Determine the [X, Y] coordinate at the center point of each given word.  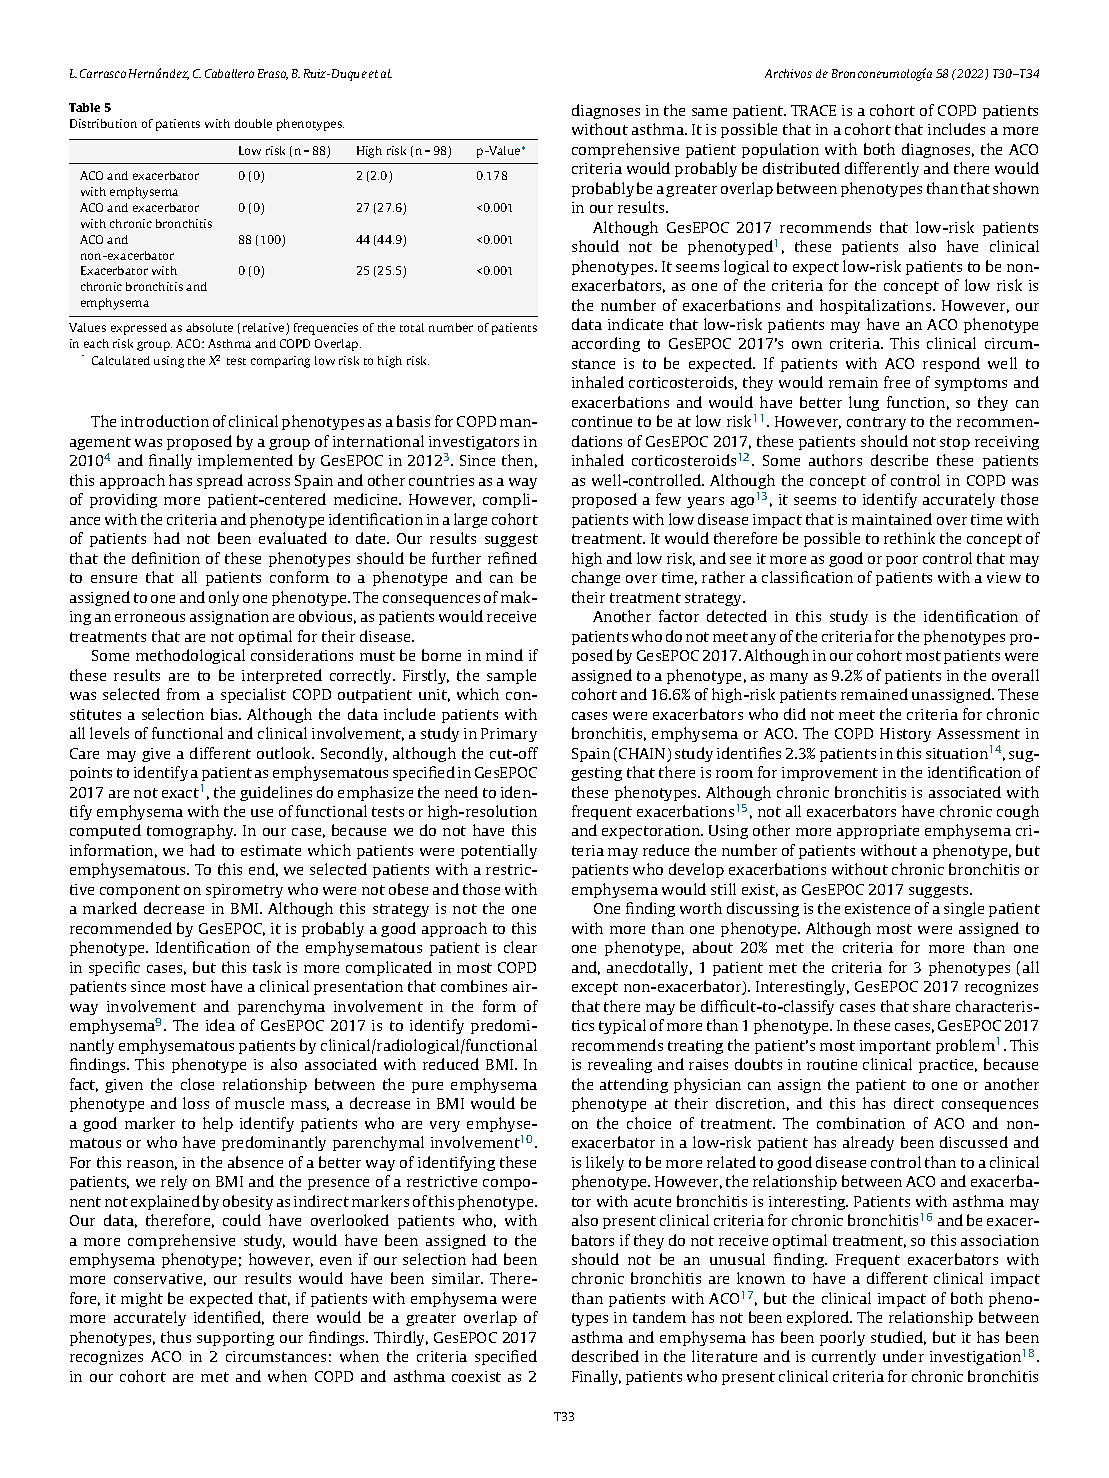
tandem [659, 1317]
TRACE [813, 110]
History [905, 735]
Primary [509, 735]
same [709, 112]
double [253, 123]
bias [225, 714]
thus [176, 1337]
